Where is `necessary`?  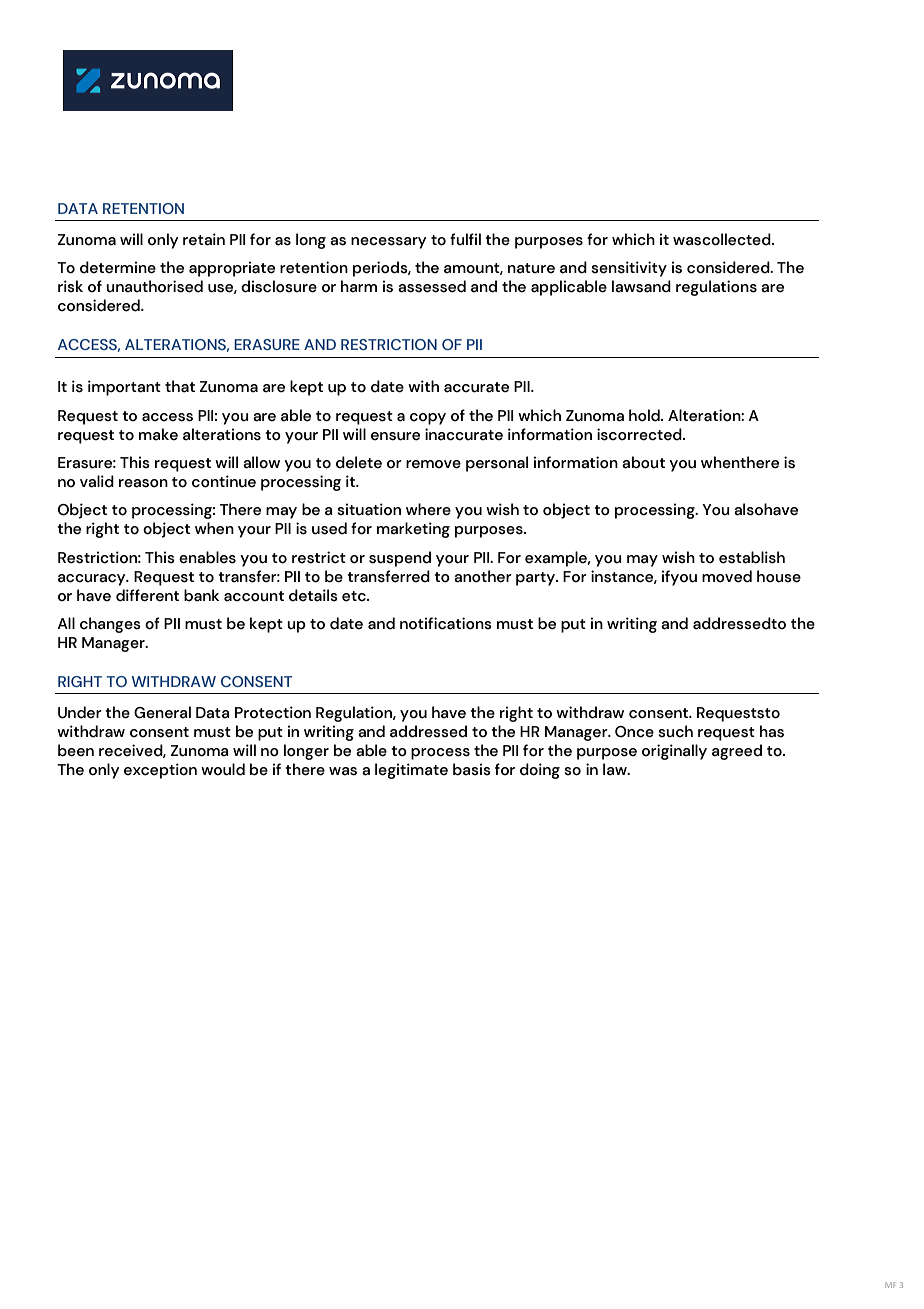 necessary is located at coordinates (388, 243).
